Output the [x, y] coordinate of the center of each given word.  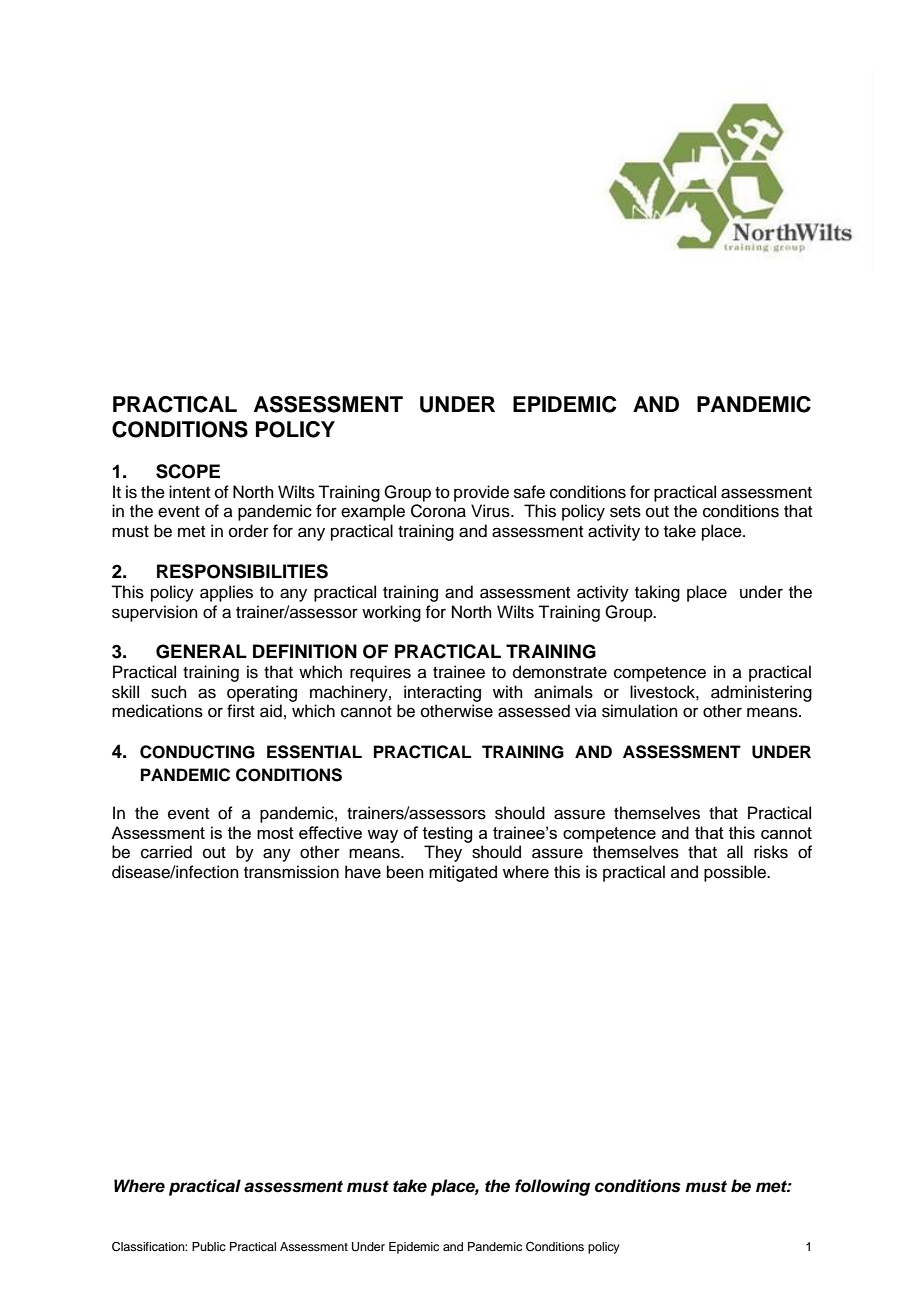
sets [625, 512]
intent [189, 492]
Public [209, 1246]
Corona [438, 511]
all [735, 852]
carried [166, 852]
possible [736, 873]
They [443, 853]
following [552, 1187]
